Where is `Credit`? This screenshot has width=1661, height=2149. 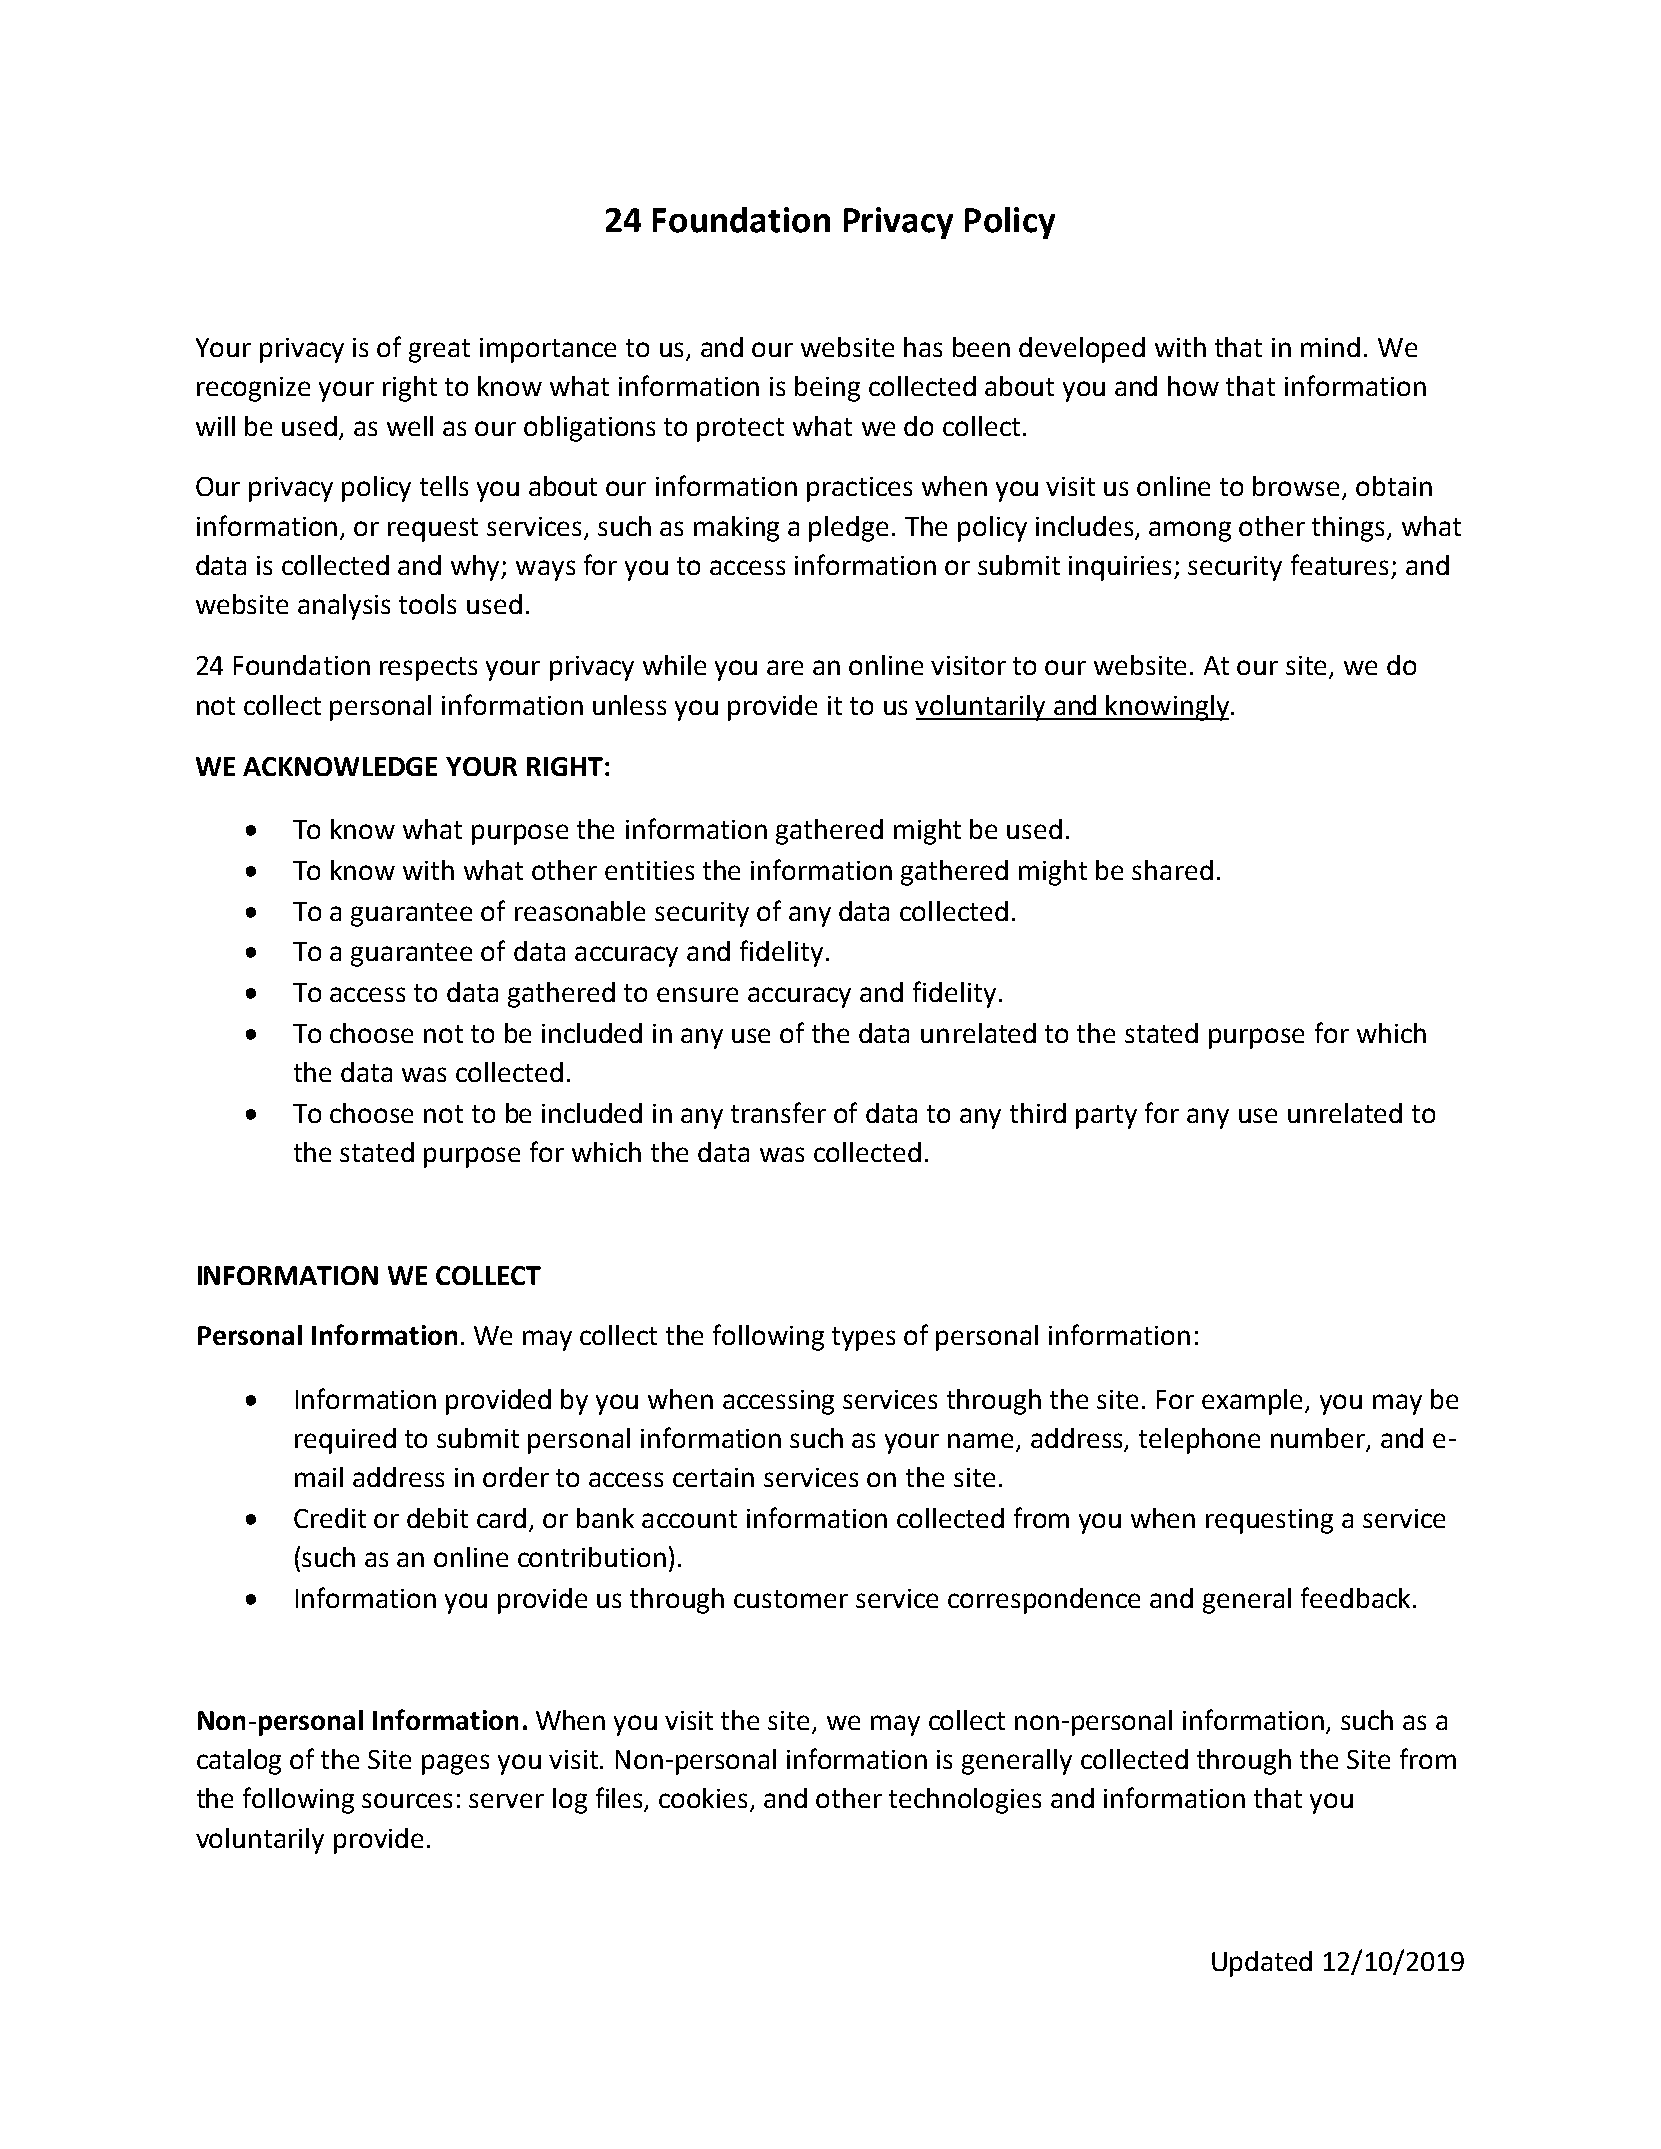 Credit is located at coordinates (330, 1518).
